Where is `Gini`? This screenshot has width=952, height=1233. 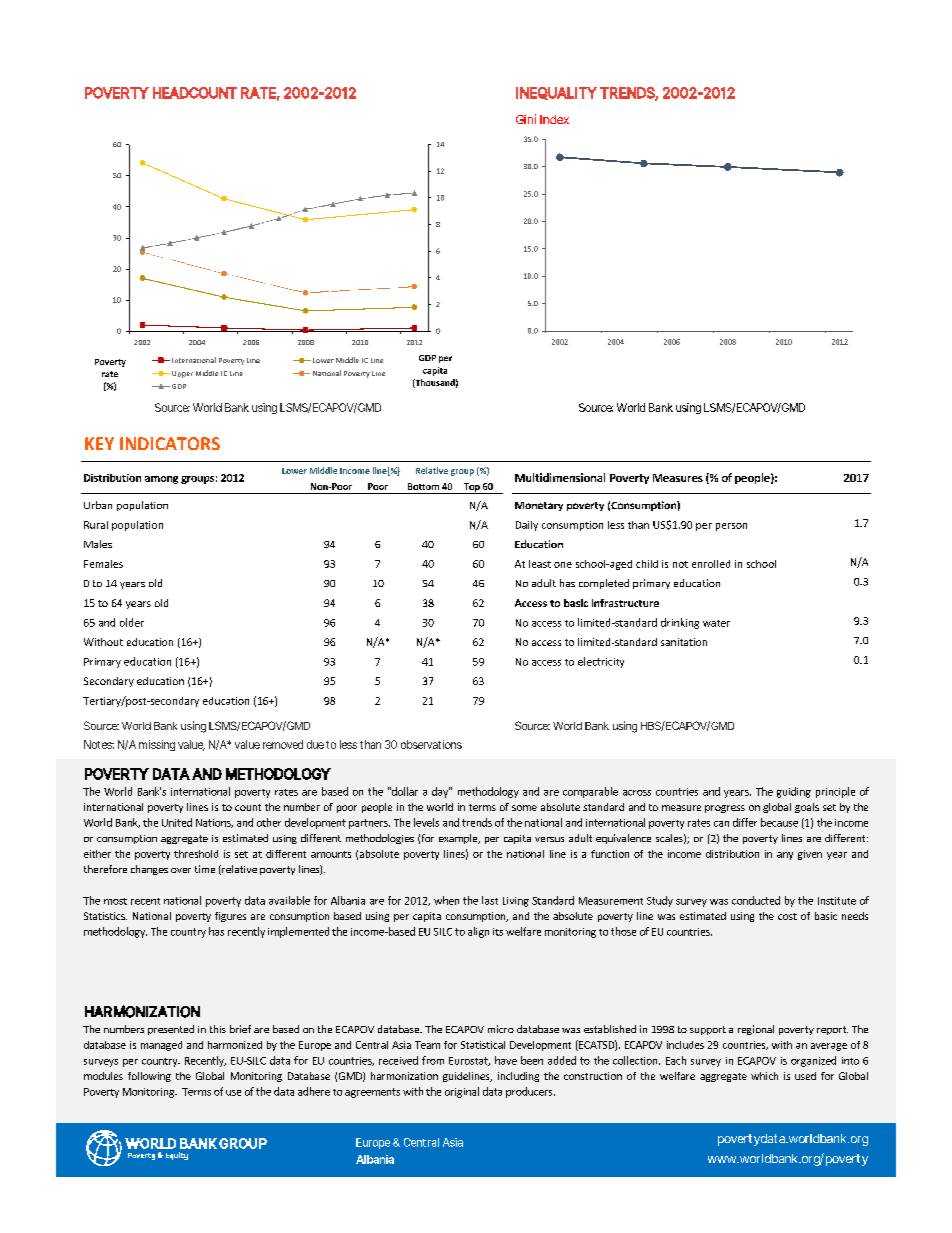
Gini is located at coordinates (526, 119).
